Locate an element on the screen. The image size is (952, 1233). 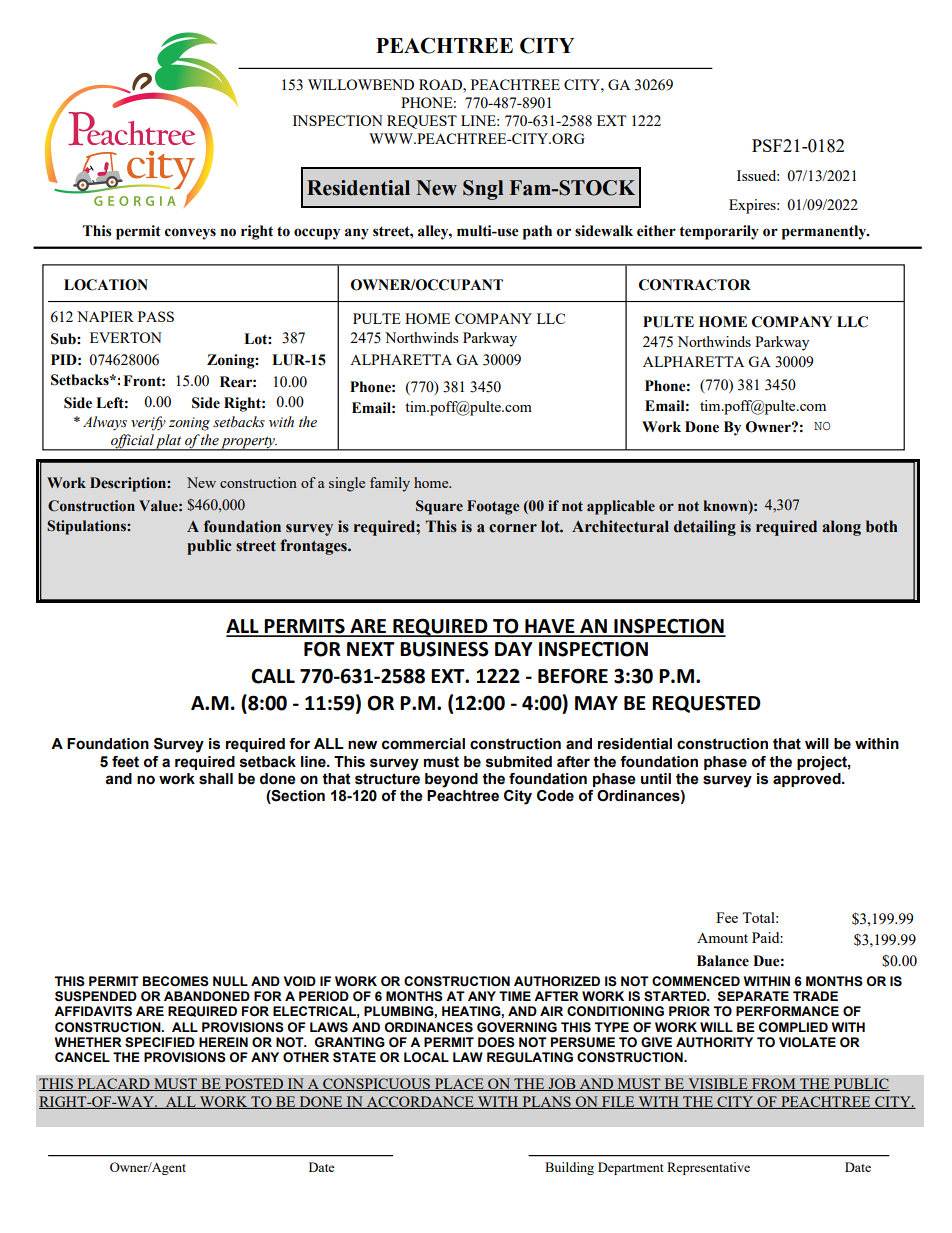
approved is located at coordinates (808, 778).
